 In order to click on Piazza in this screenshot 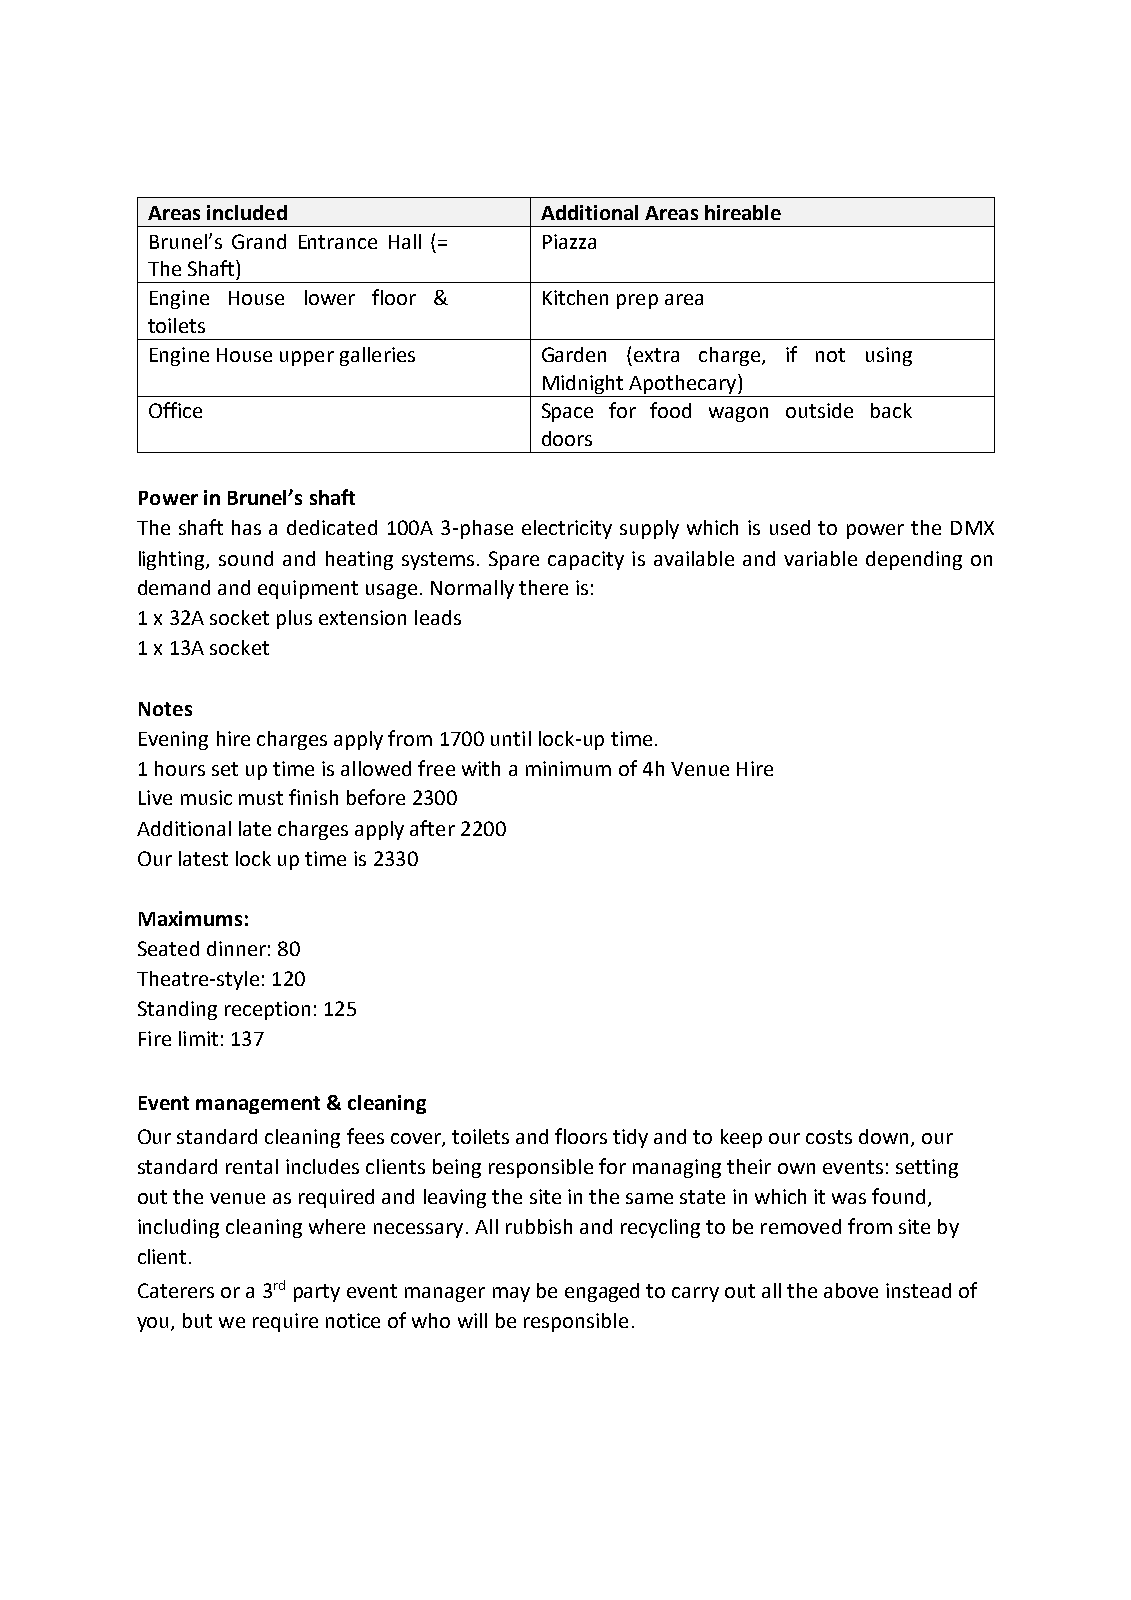, I will do `click(569, 241)`.
